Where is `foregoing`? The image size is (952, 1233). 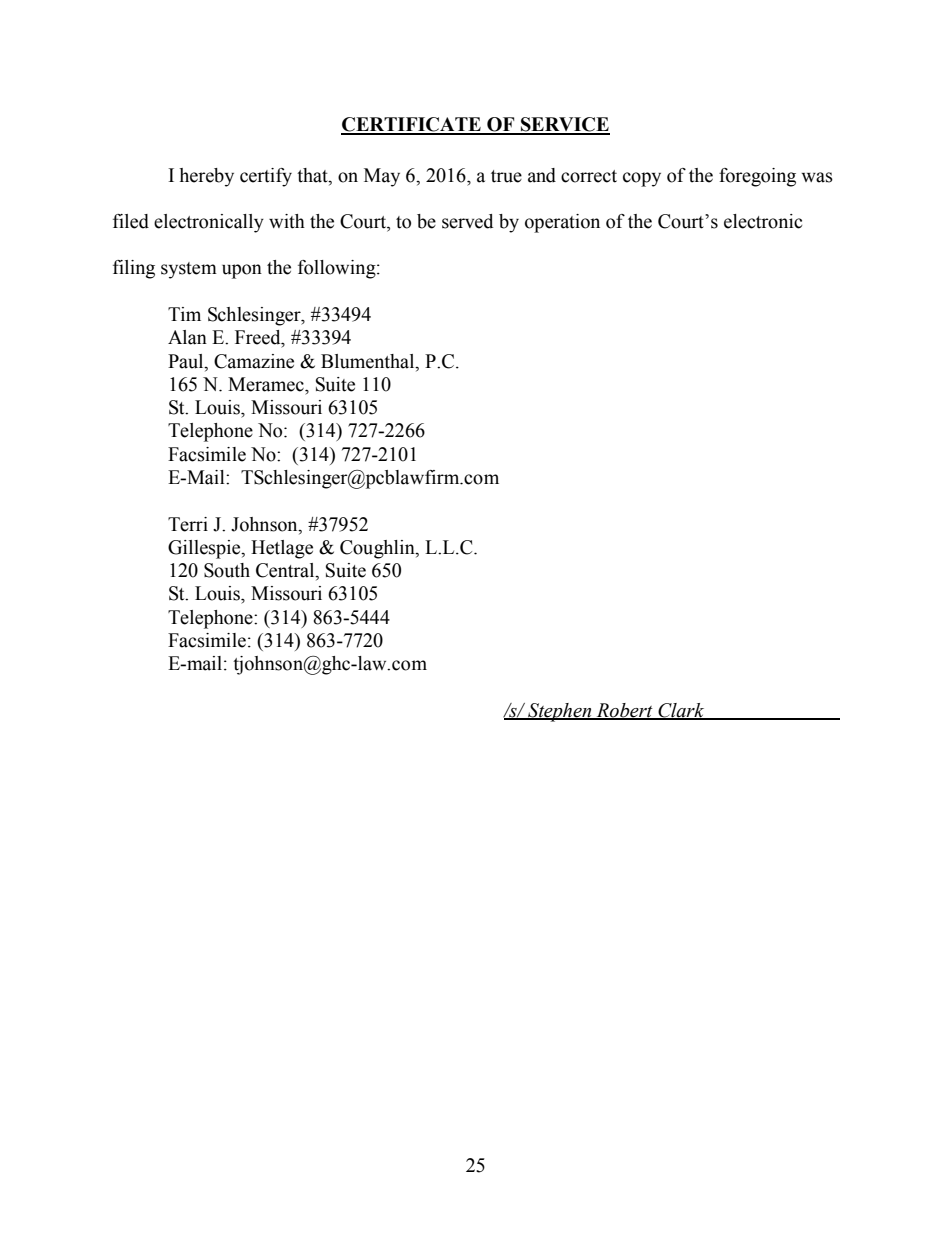 foregoing is located at coordinates (757, 177).
